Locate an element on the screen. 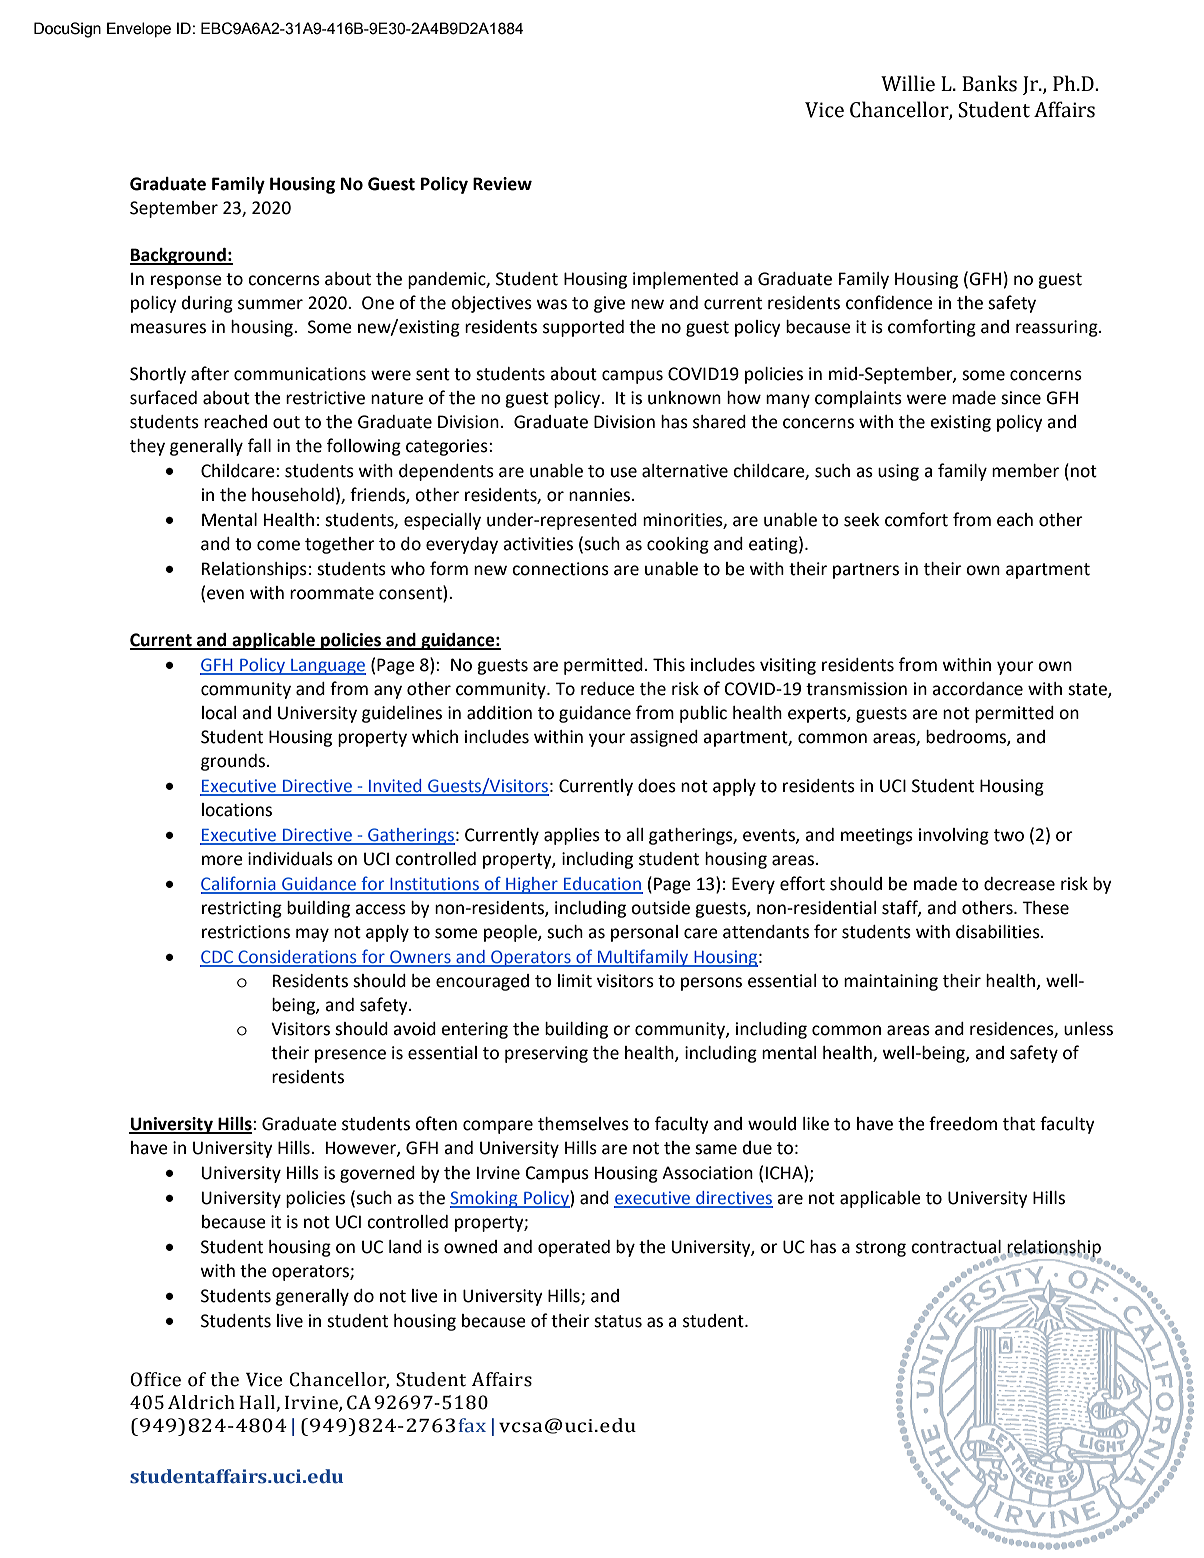  grounds is located at coordinates (234, 762).
